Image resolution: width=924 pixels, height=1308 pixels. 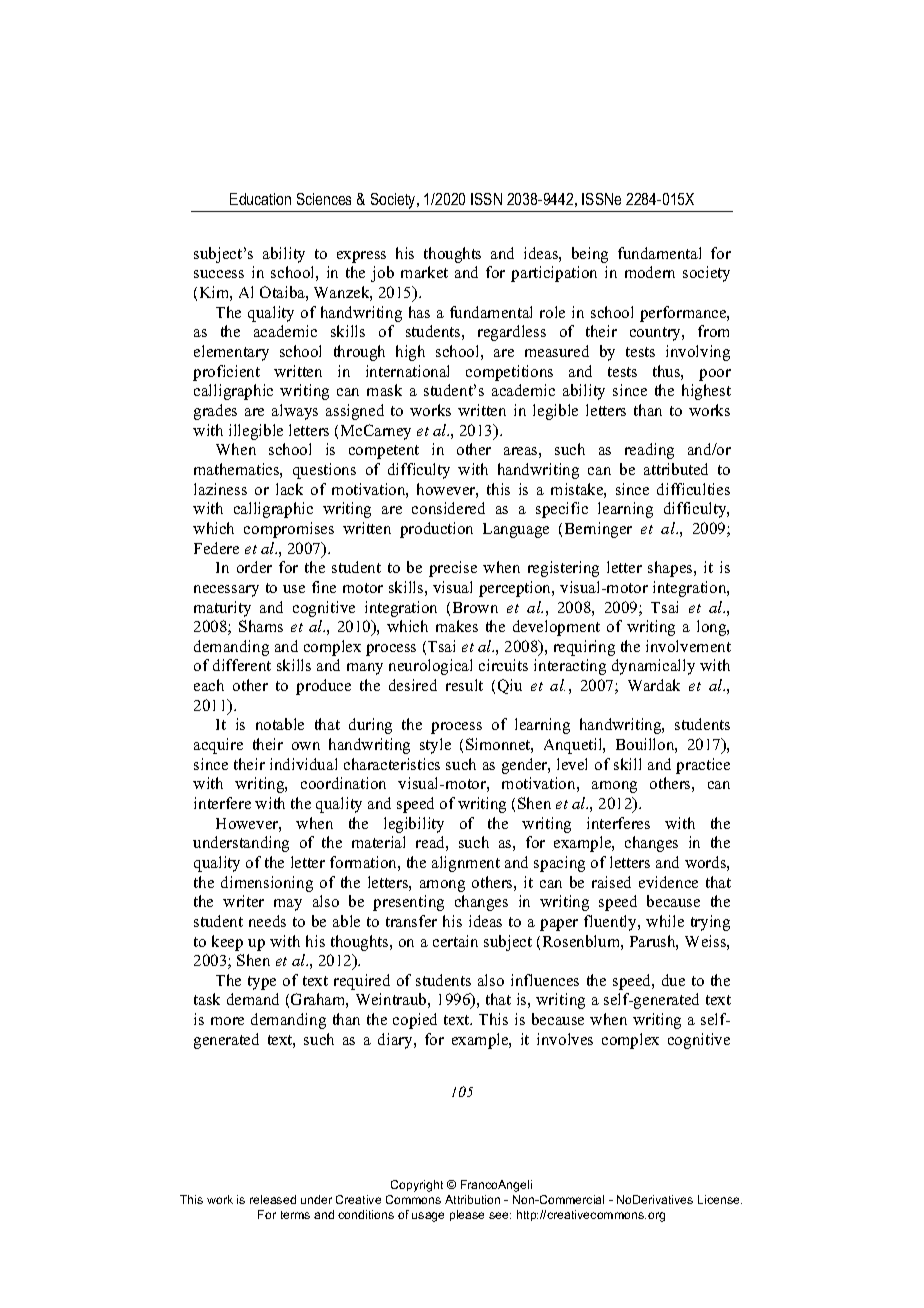 I want to click on order, so click(x=254, y=567).
